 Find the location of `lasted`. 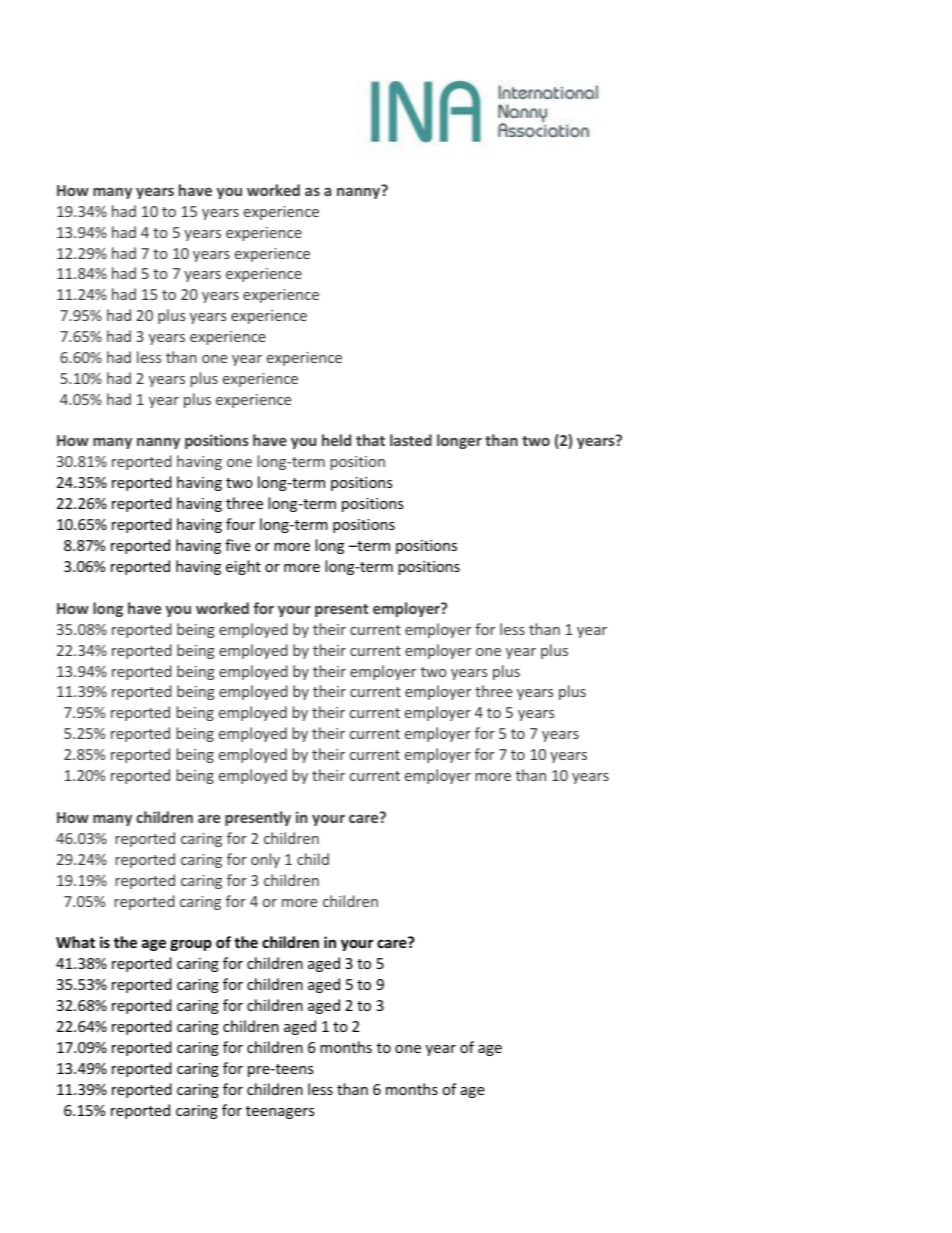

lasted is located at coordinates (411, 440).
